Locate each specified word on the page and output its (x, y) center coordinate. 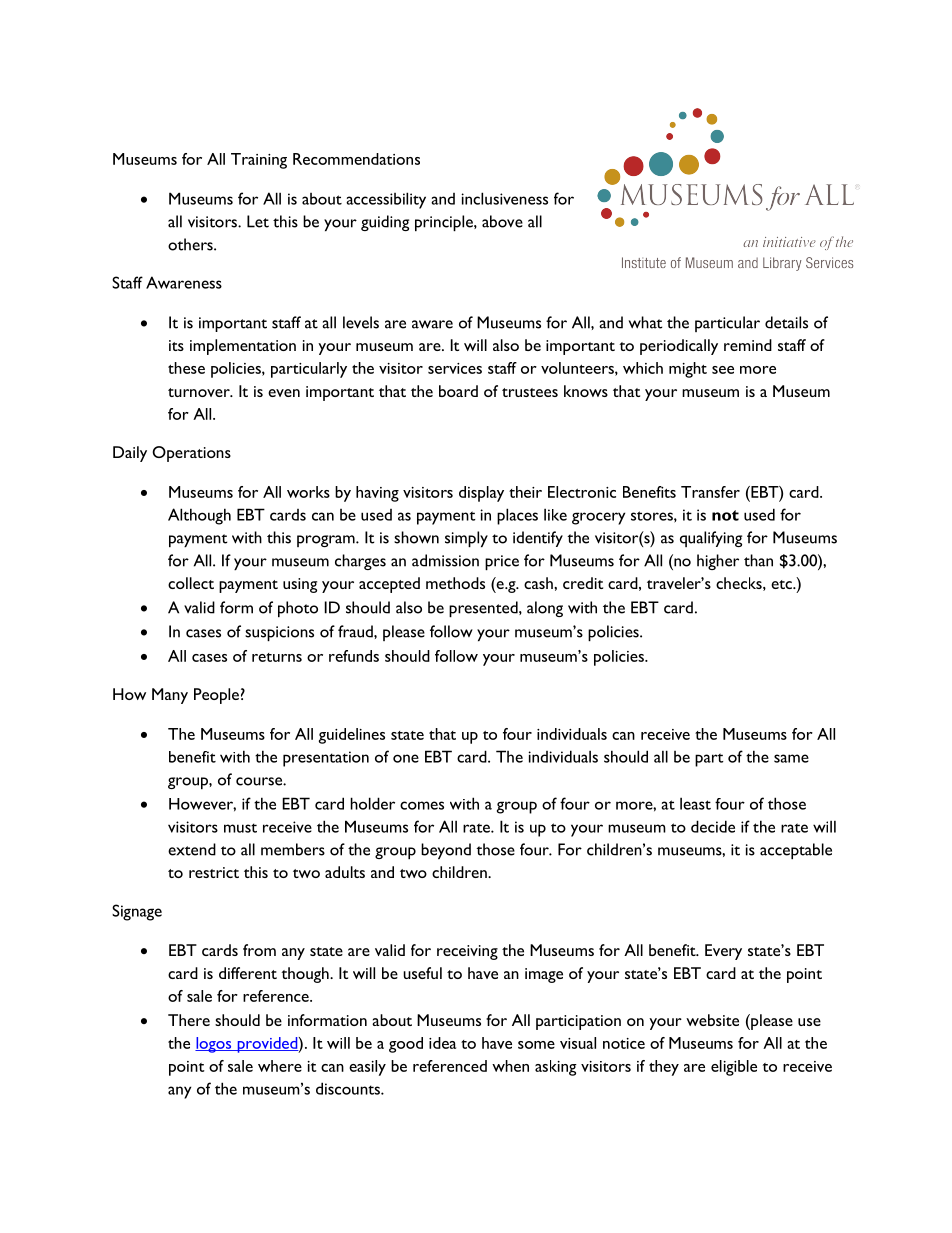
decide (713, 826)
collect (191, 583)
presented (484, 609)
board (458, 391)
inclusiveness (504, 198)
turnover (200, 392)
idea (442, 1043)
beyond (446, 851)
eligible (734, 1068)
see (723, 370)
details (786, 322)
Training (259, 161)
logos (214, 1045)
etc (782, 584)
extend (192, 849)
